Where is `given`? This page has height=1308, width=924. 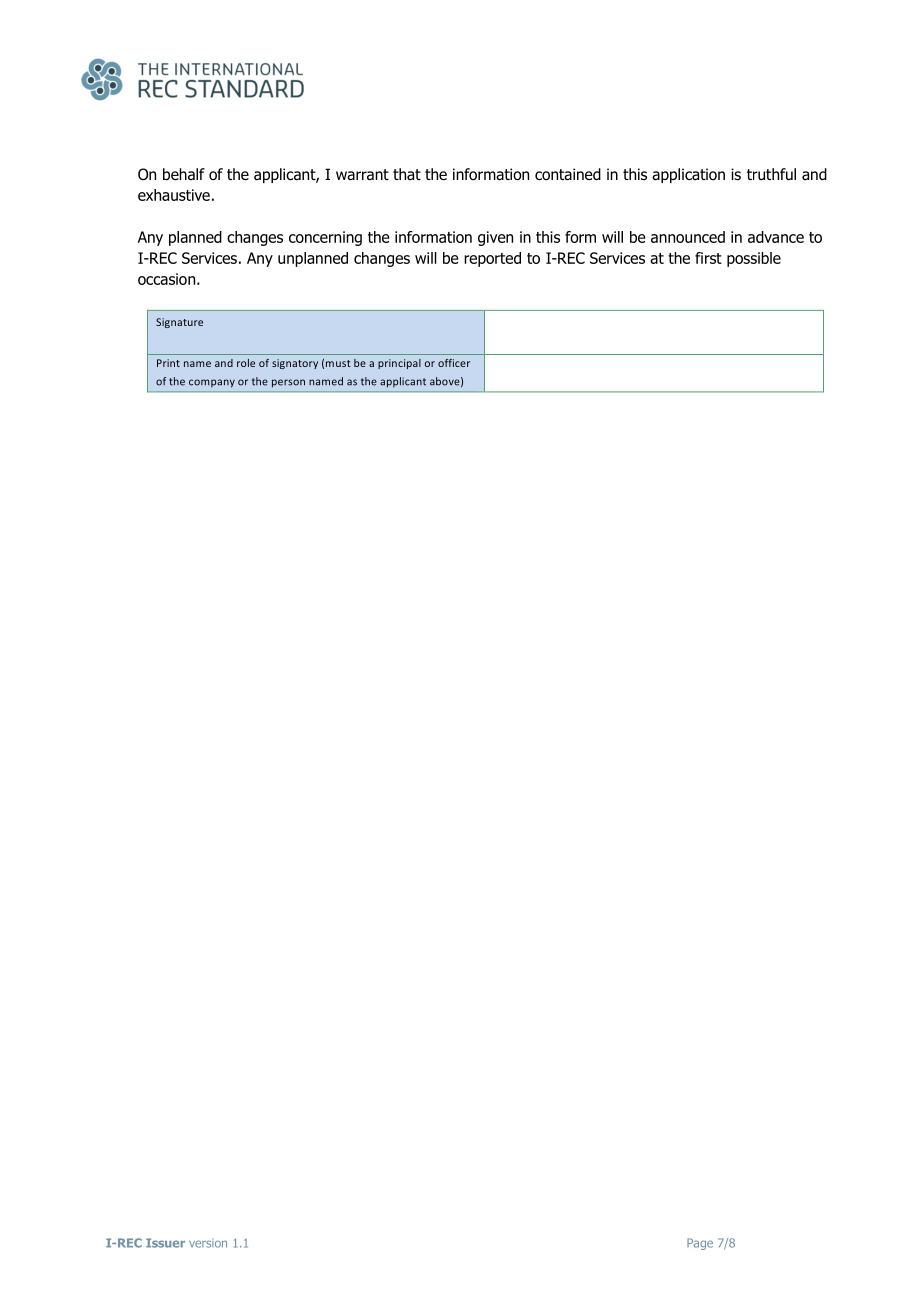
given is located at coordinates (495, 238).
